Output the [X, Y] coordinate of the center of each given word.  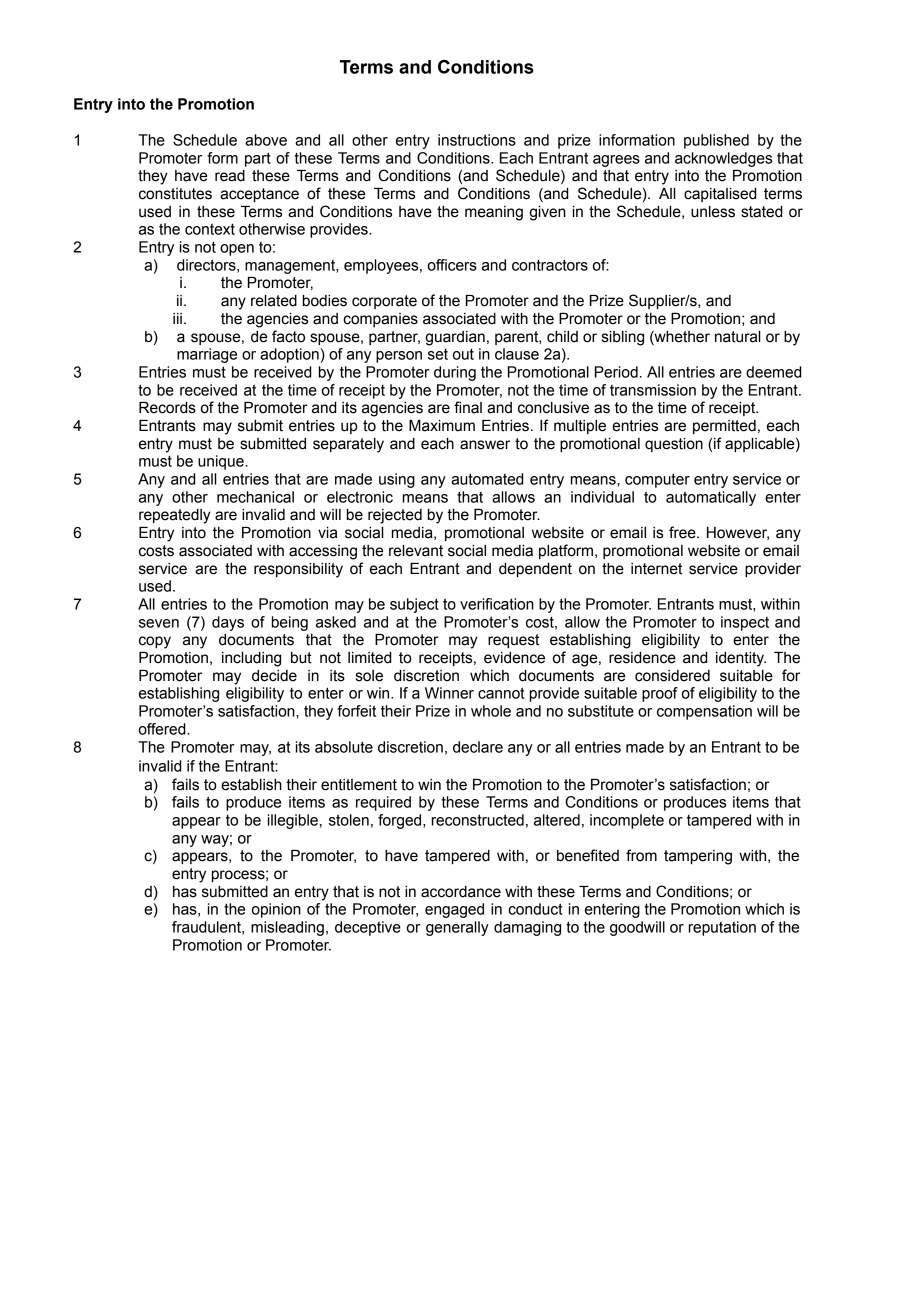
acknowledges [723, 159]
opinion [276, 910]
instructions [477, 140]
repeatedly [175, 516]
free [683, 532]
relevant [416, 551]
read [230, 176]
